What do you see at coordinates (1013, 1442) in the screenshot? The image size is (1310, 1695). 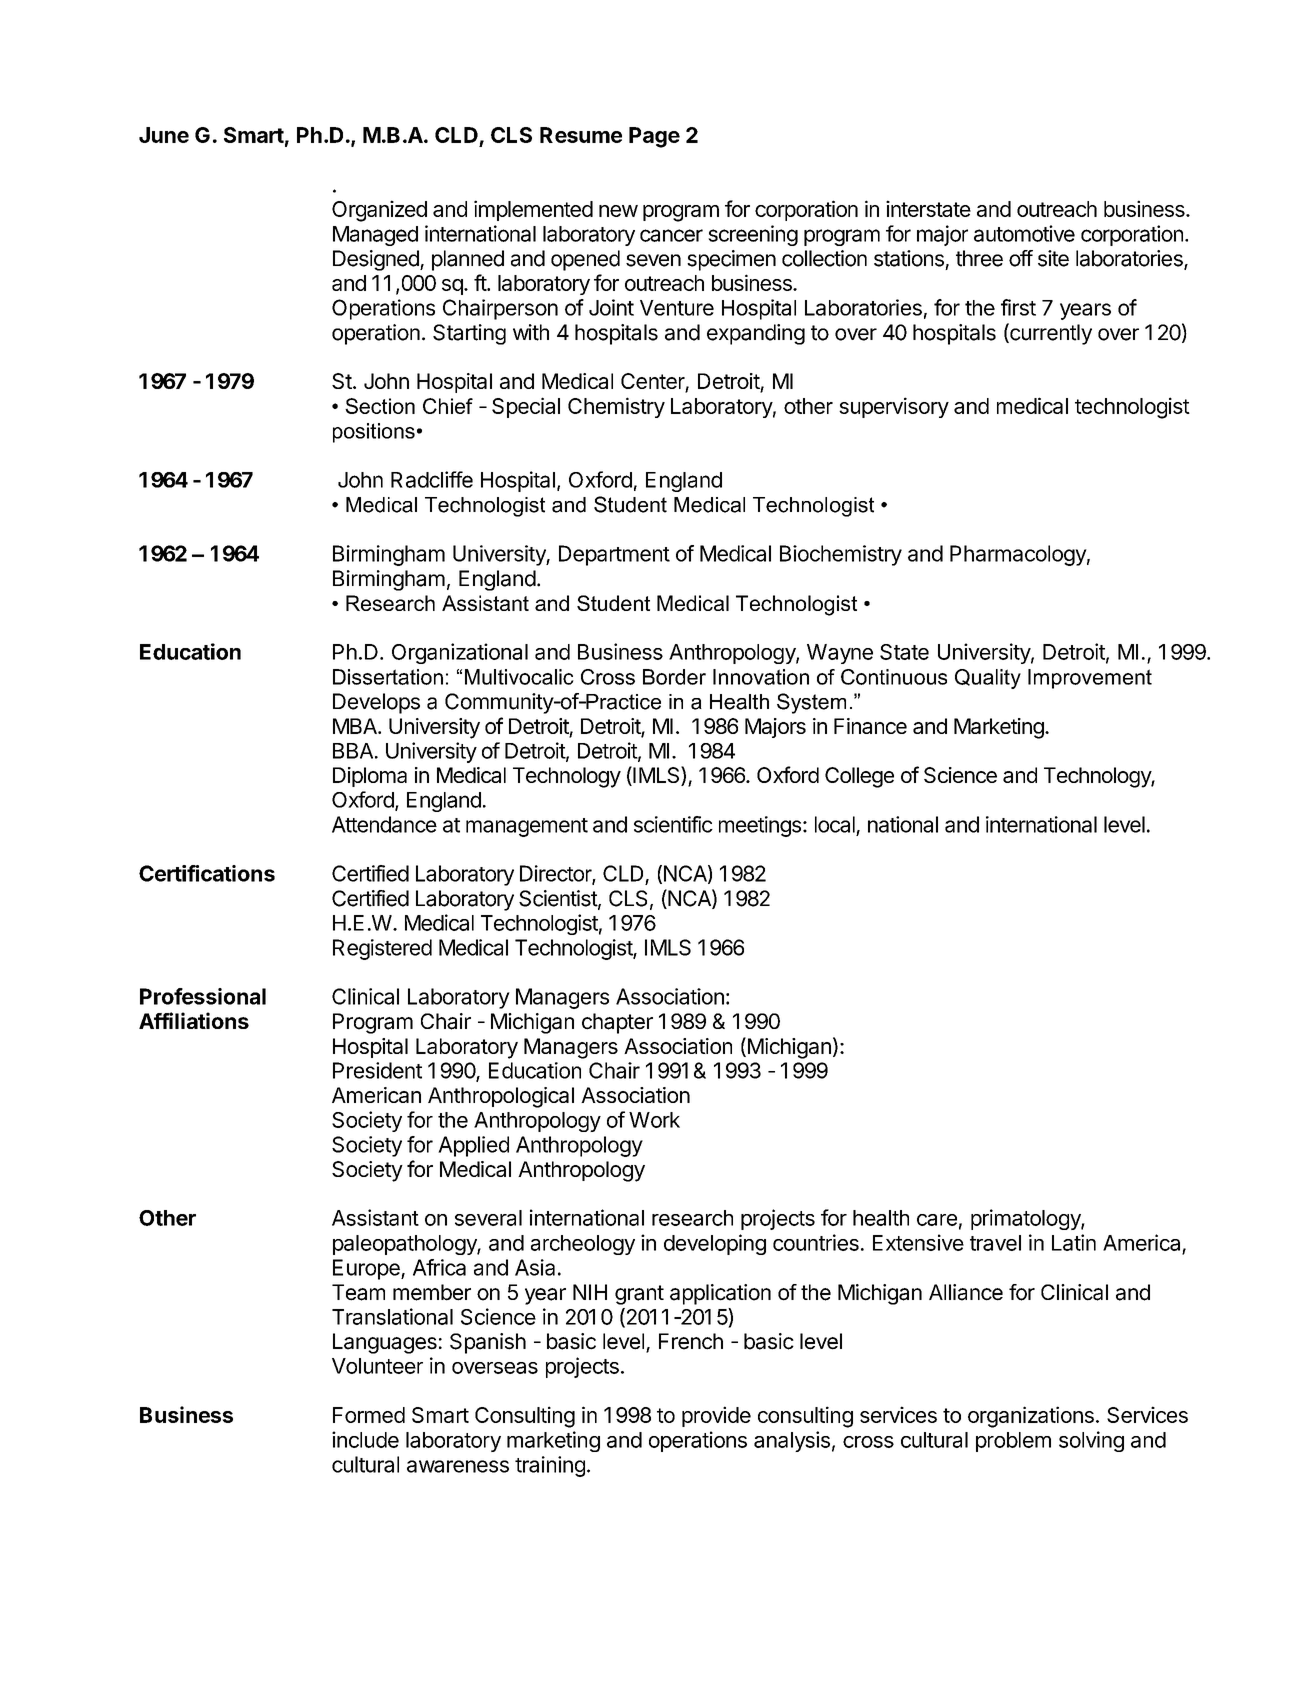 I see `problem` at bounding box center [1013, 1442].
